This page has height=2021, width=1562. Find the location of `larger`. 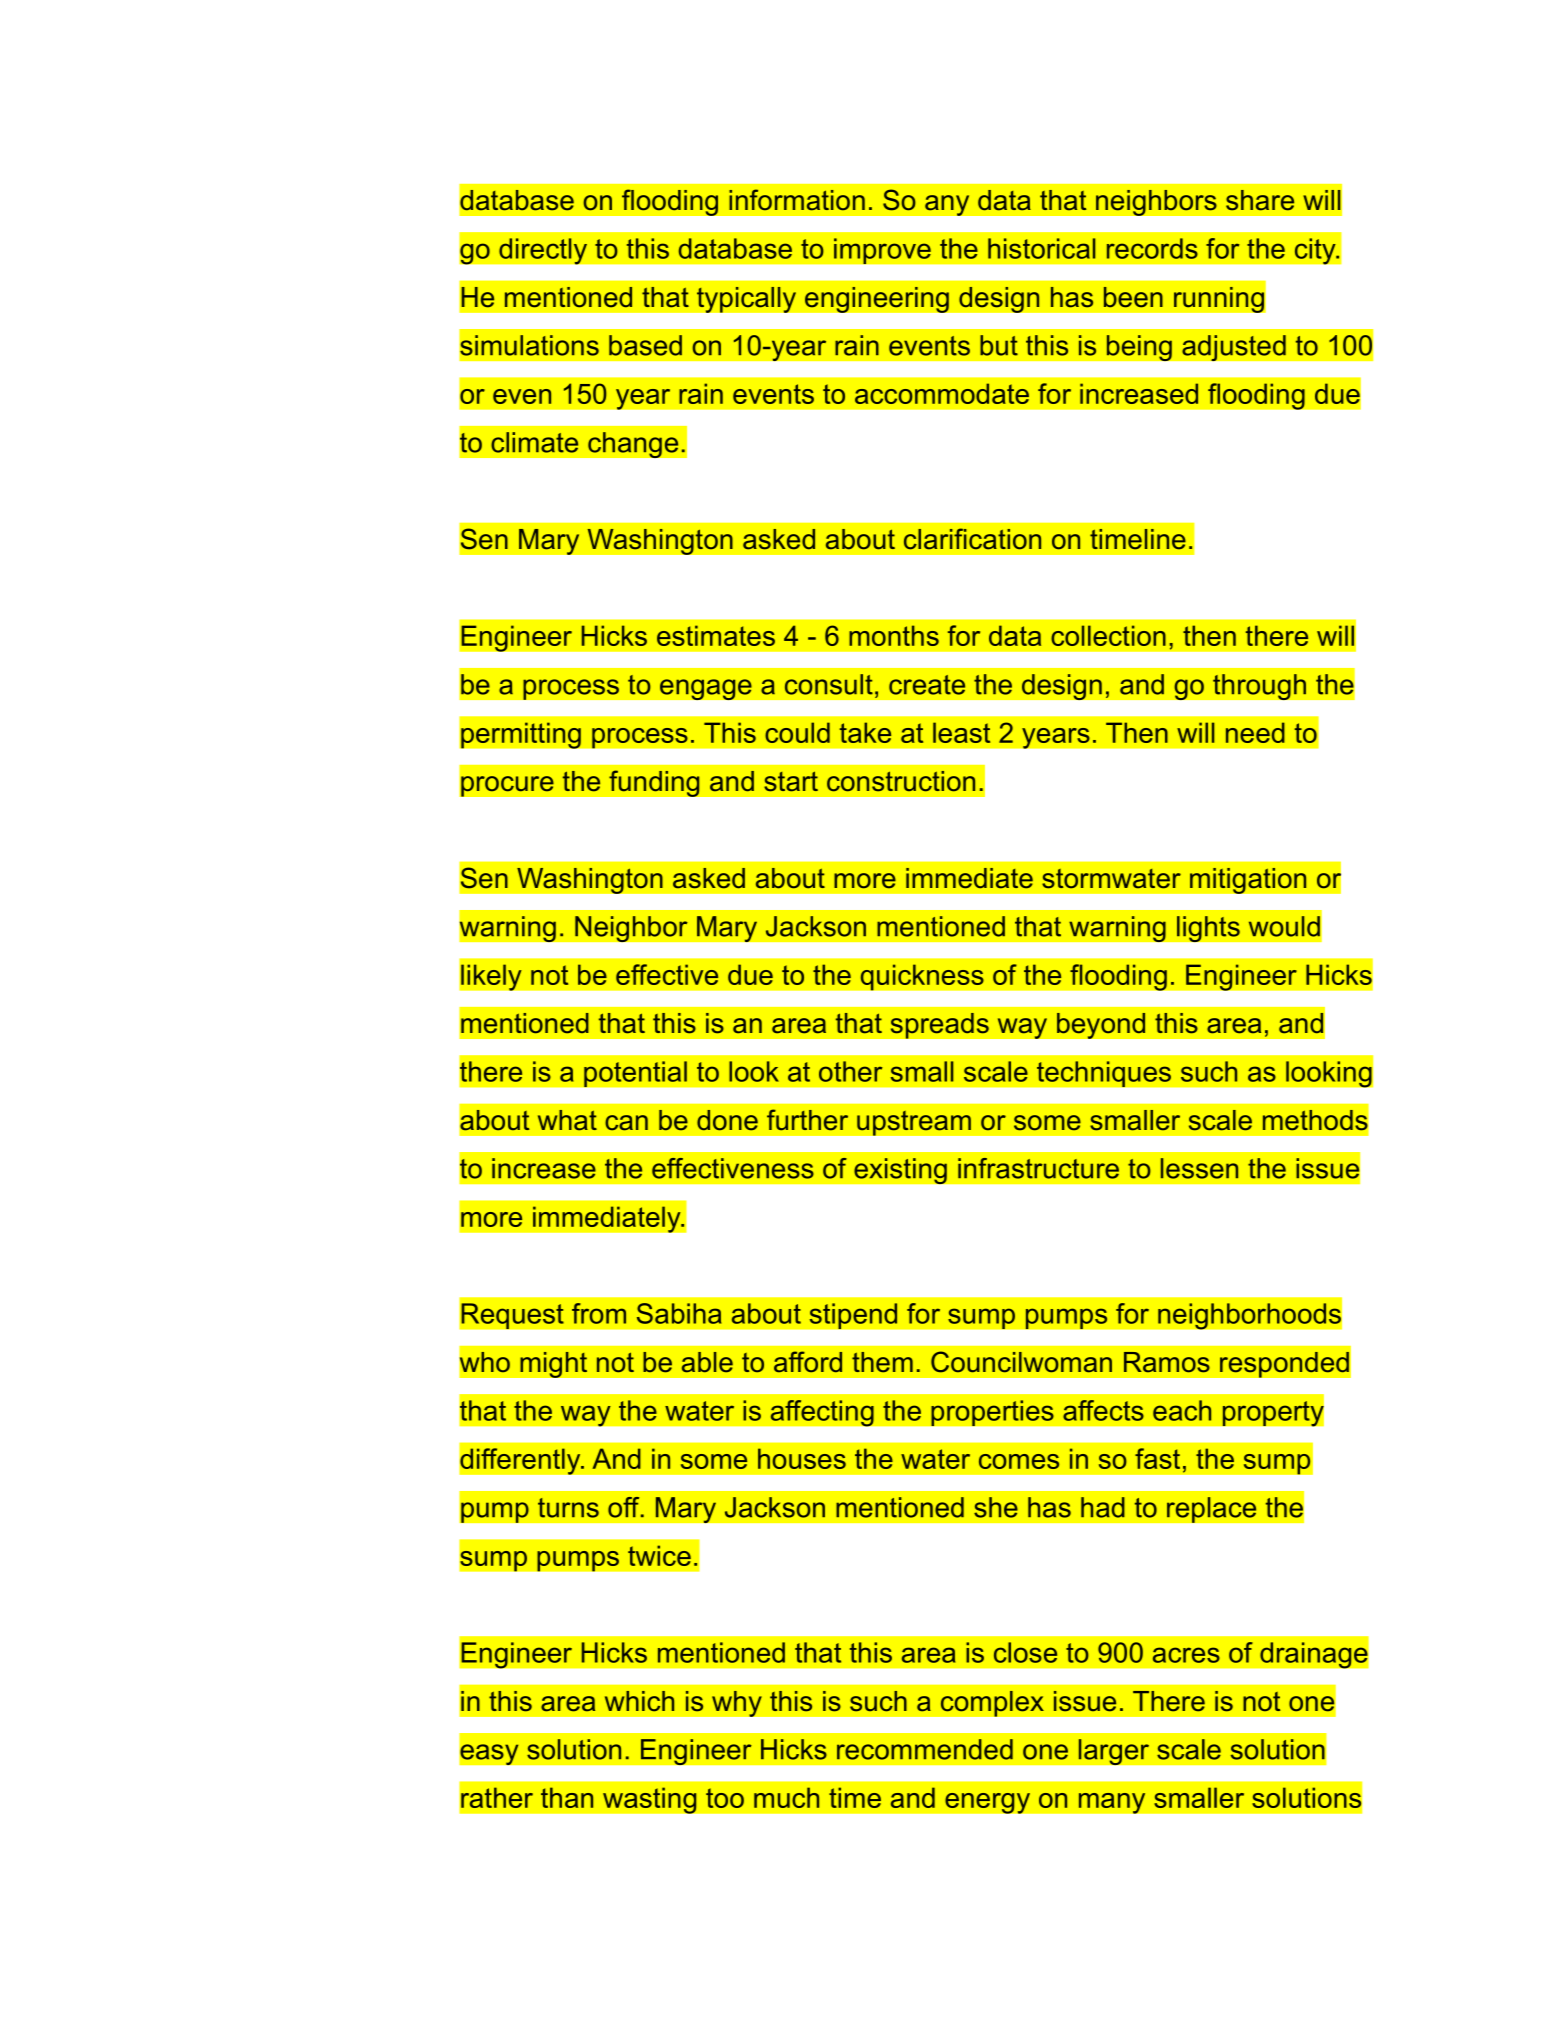

larger is located at coordinates (1113, 1752).
